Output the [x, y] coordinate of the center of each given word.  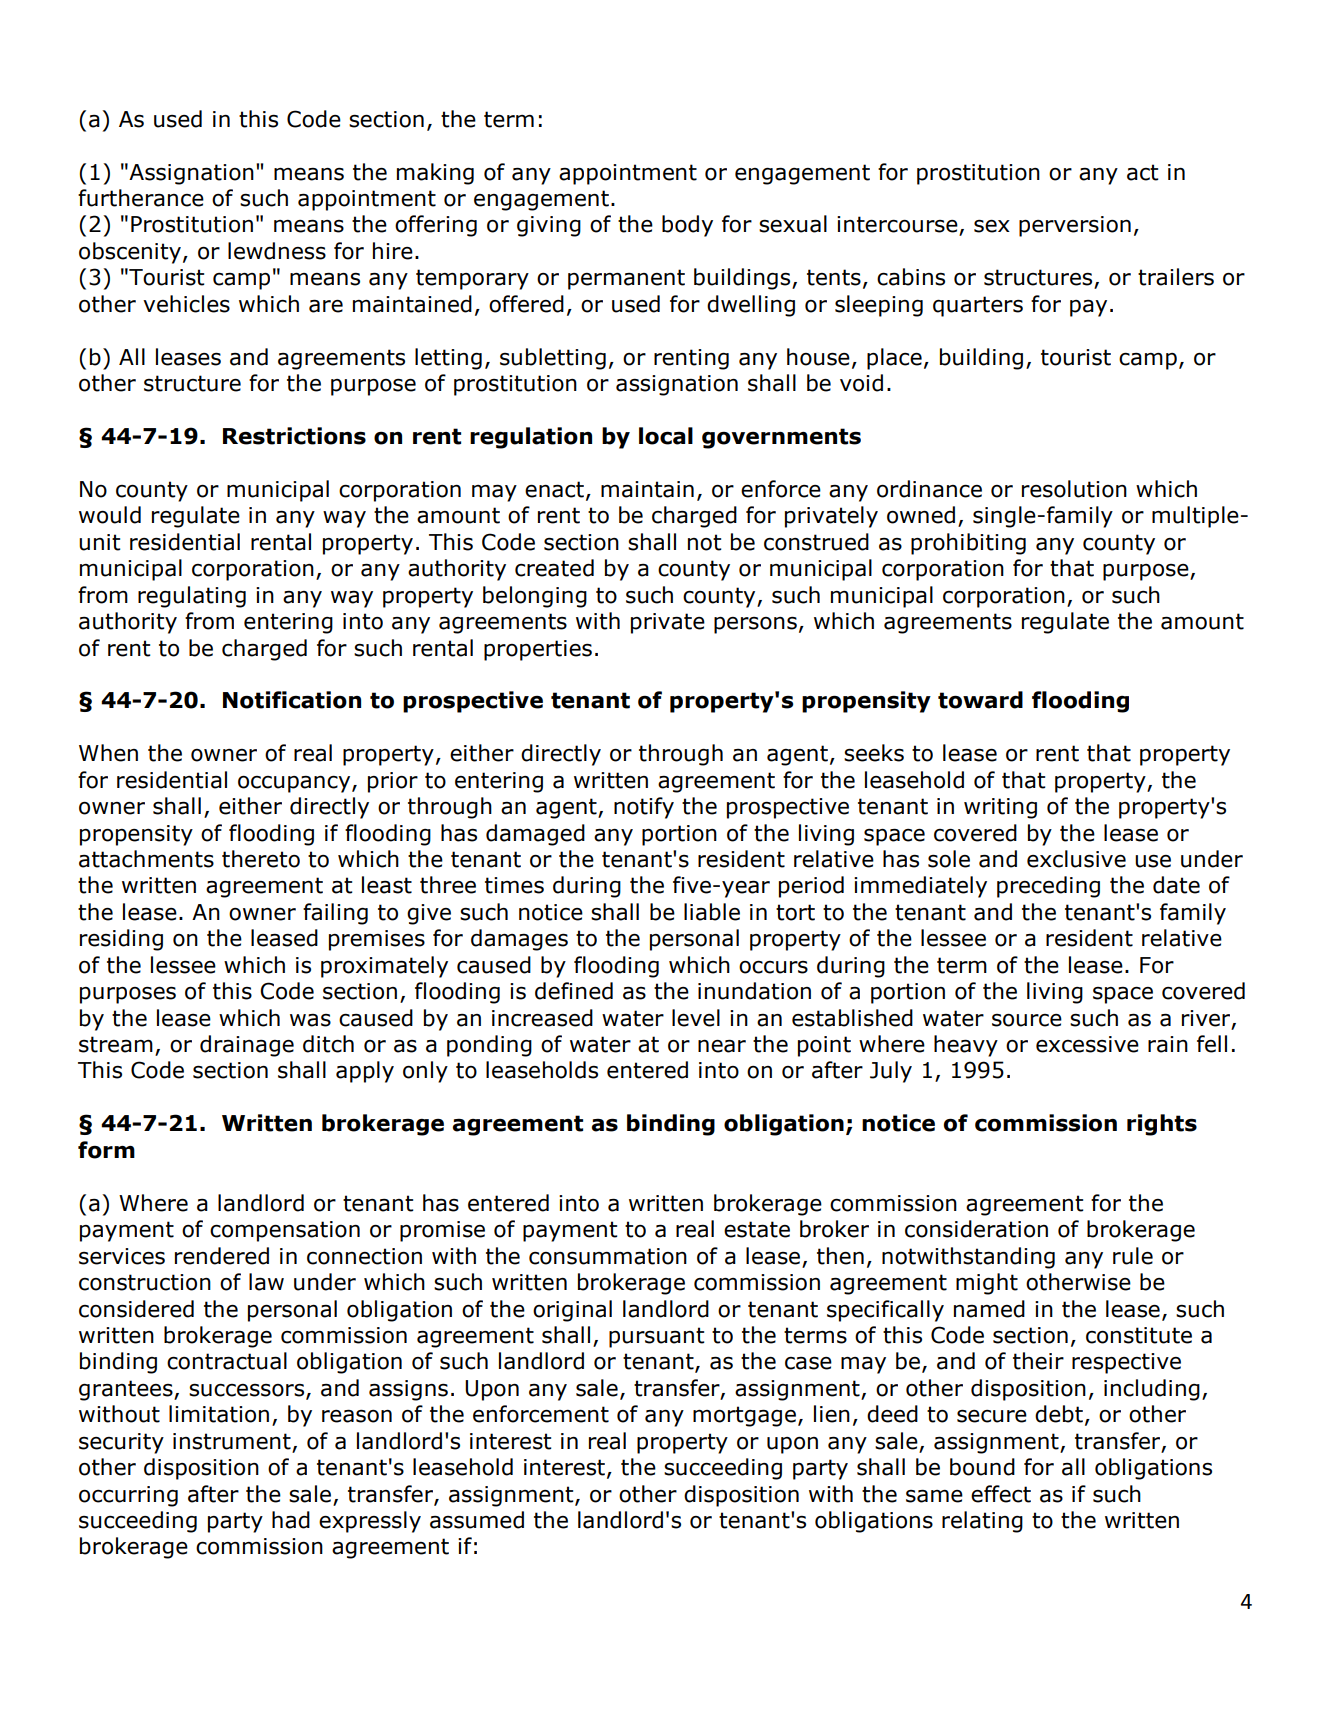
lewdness [277, 251]
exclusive [1076, 859]
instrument [232, 1441]
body [687, 226]
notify [644, 808]
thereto [261, 859]
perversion [1075, 226]
